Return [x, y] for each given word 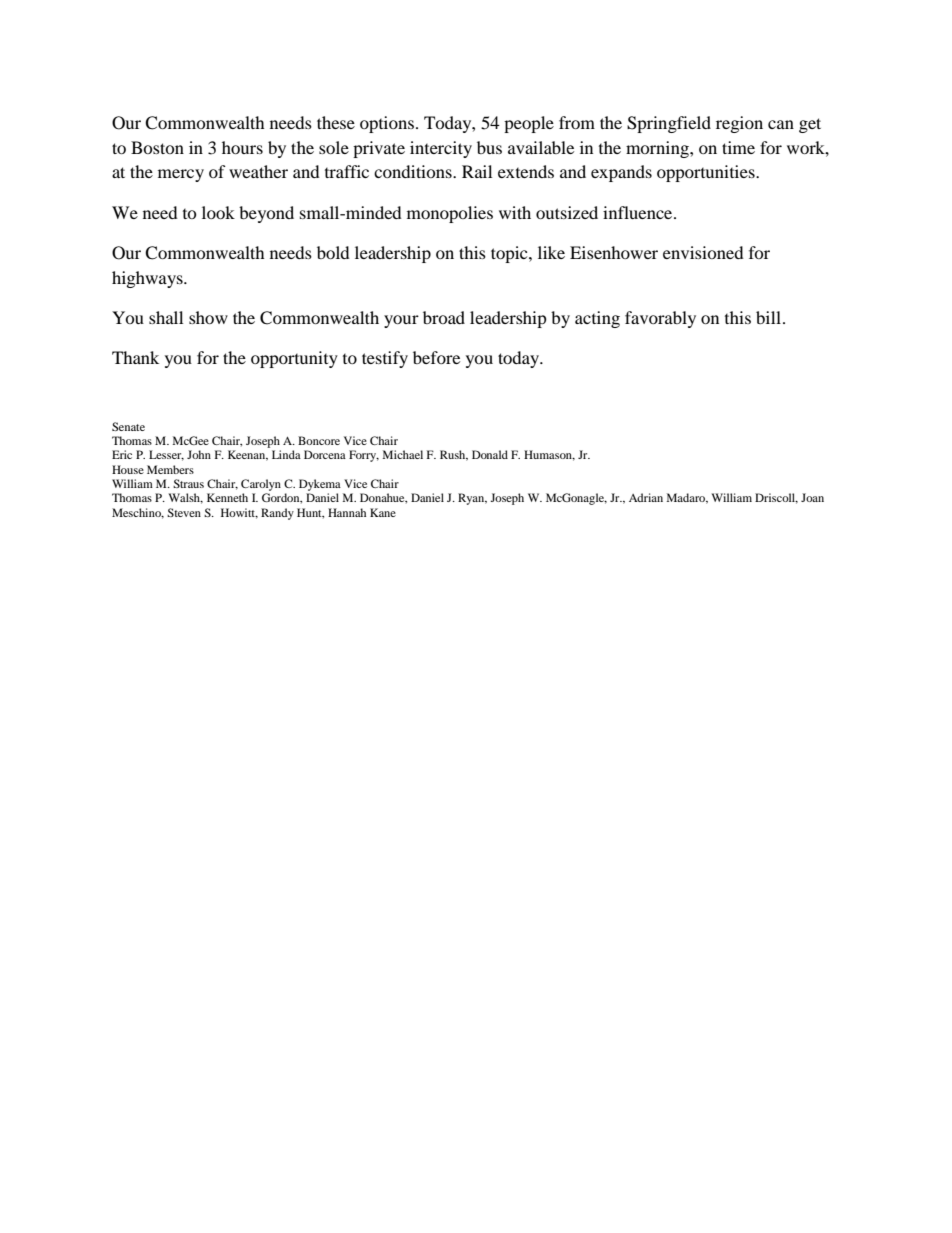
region [739, 124]
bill [768, 317]
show [208, 317]
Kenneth [227, 497]
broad [444, 317]
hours [242, 147]
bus [489, 147]
